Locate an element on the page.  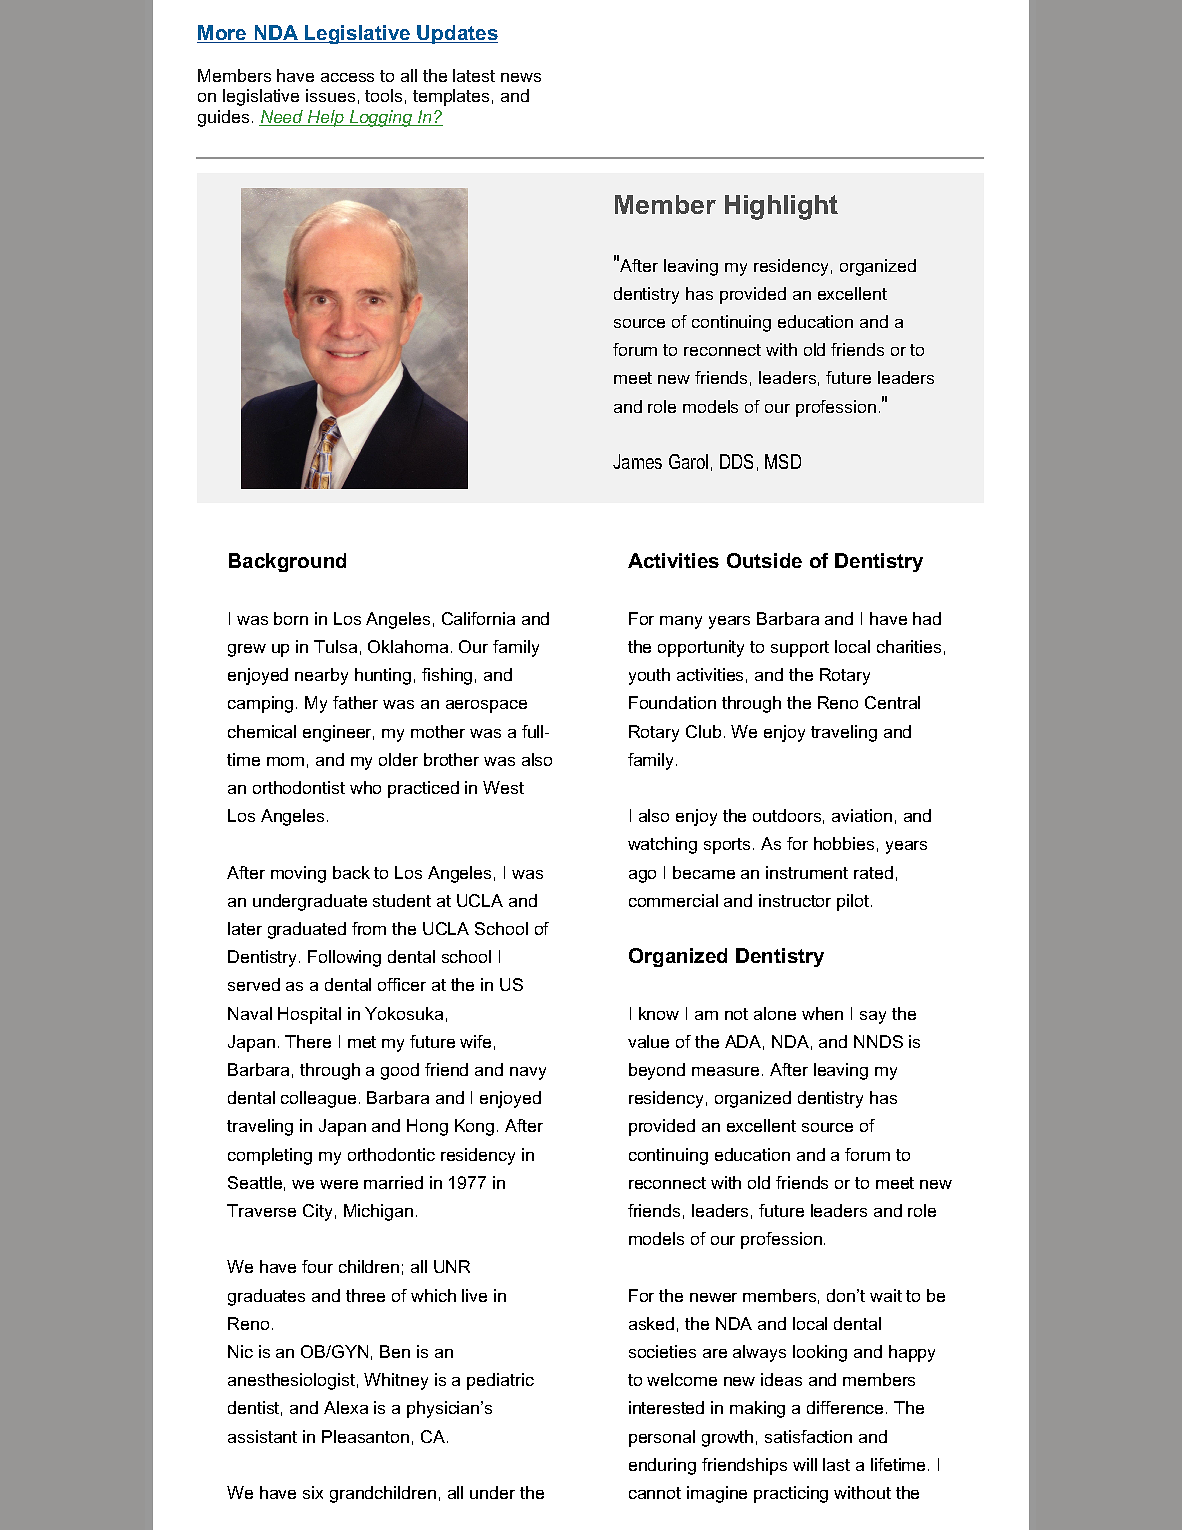
personal is located at coordinates (662, 1438).
